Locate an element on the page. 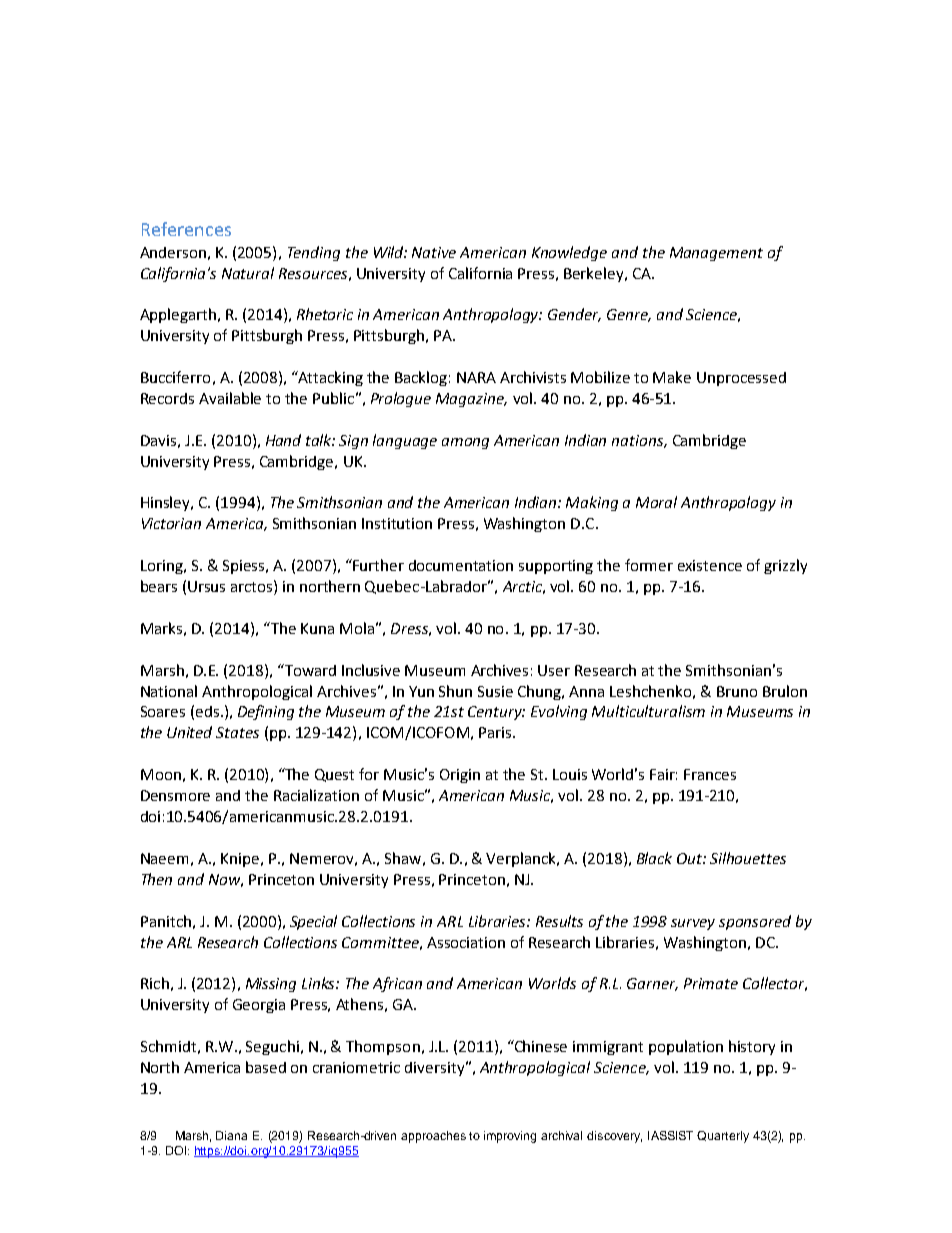  approaches is located at coordinates (433, 1137).
